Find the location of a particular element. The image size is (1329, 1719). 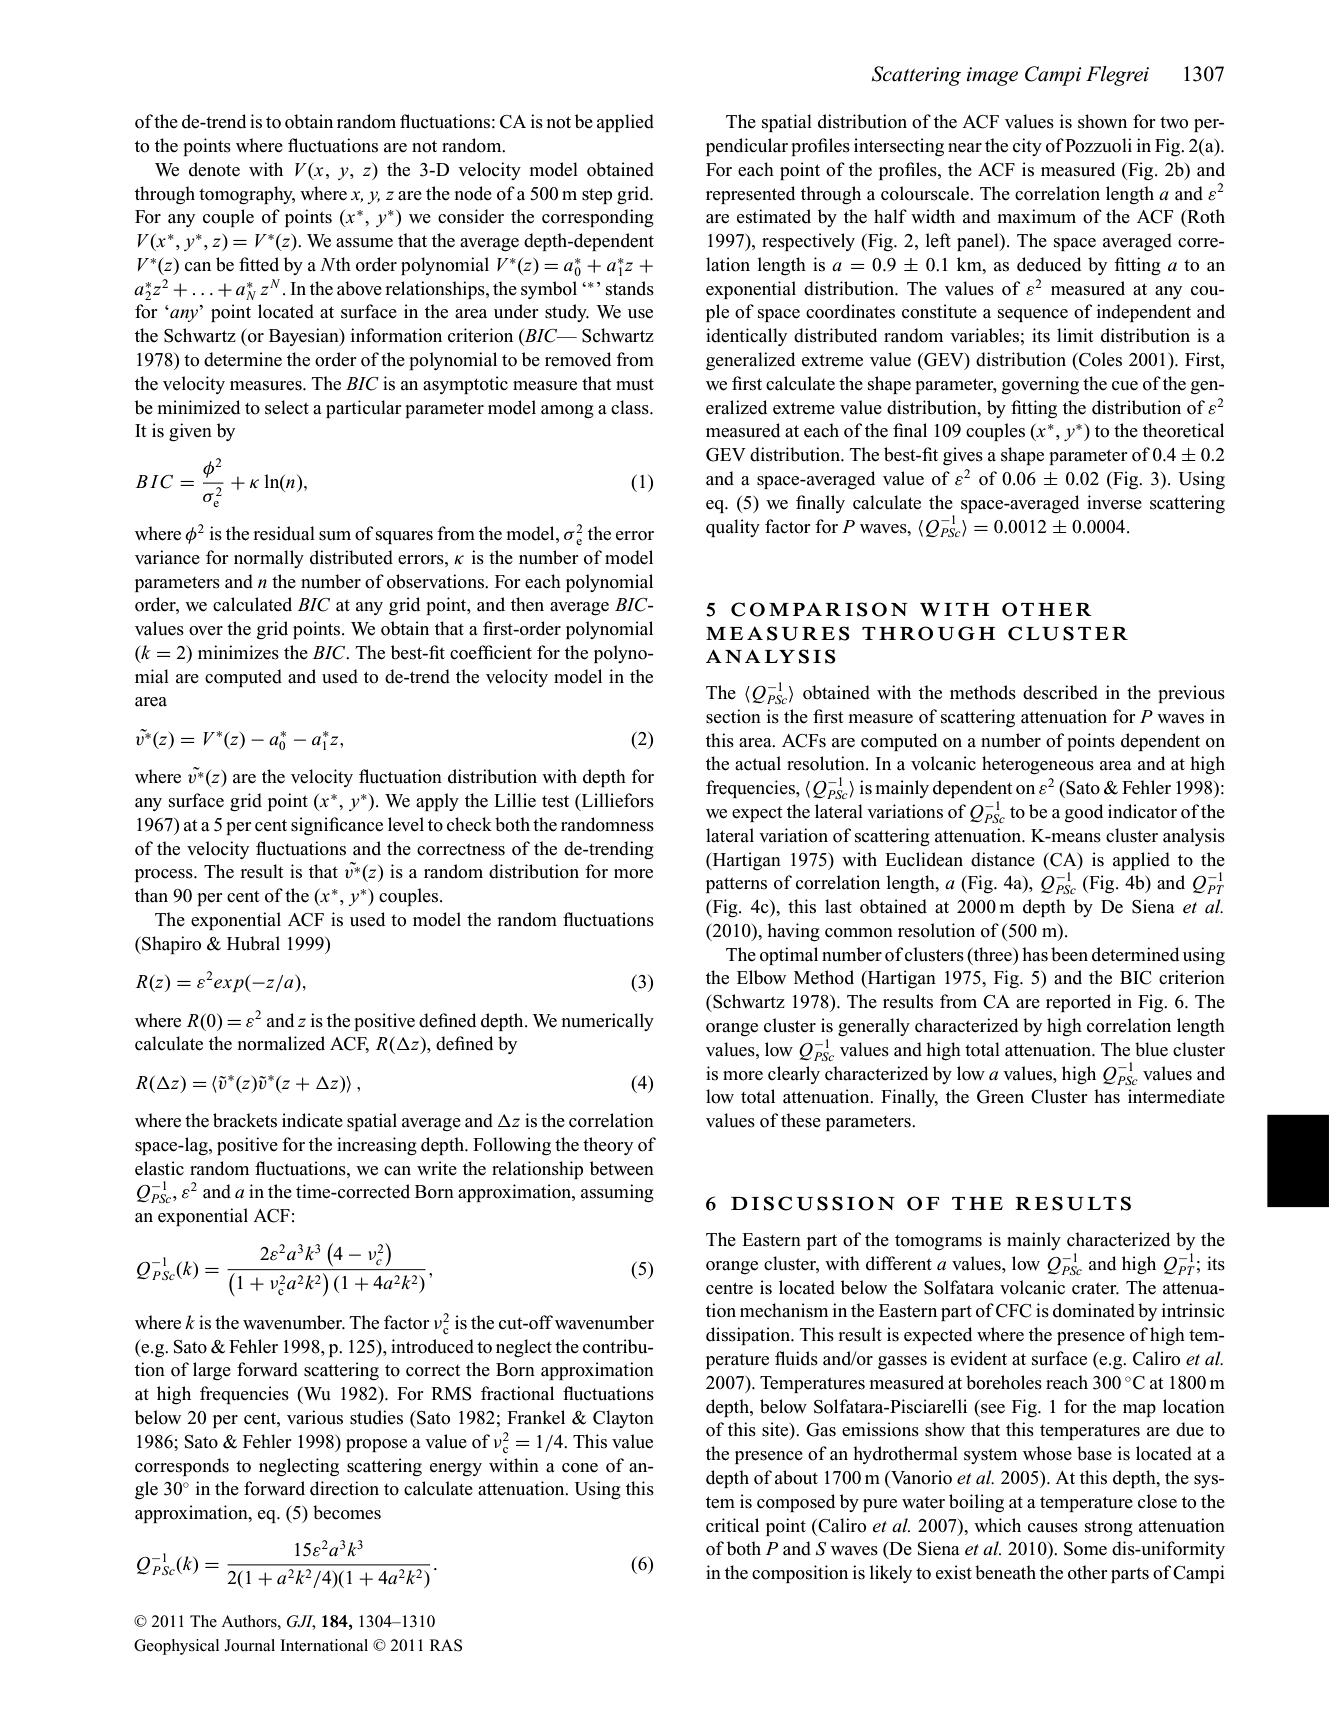

image is located at coordinates (992, 76).
